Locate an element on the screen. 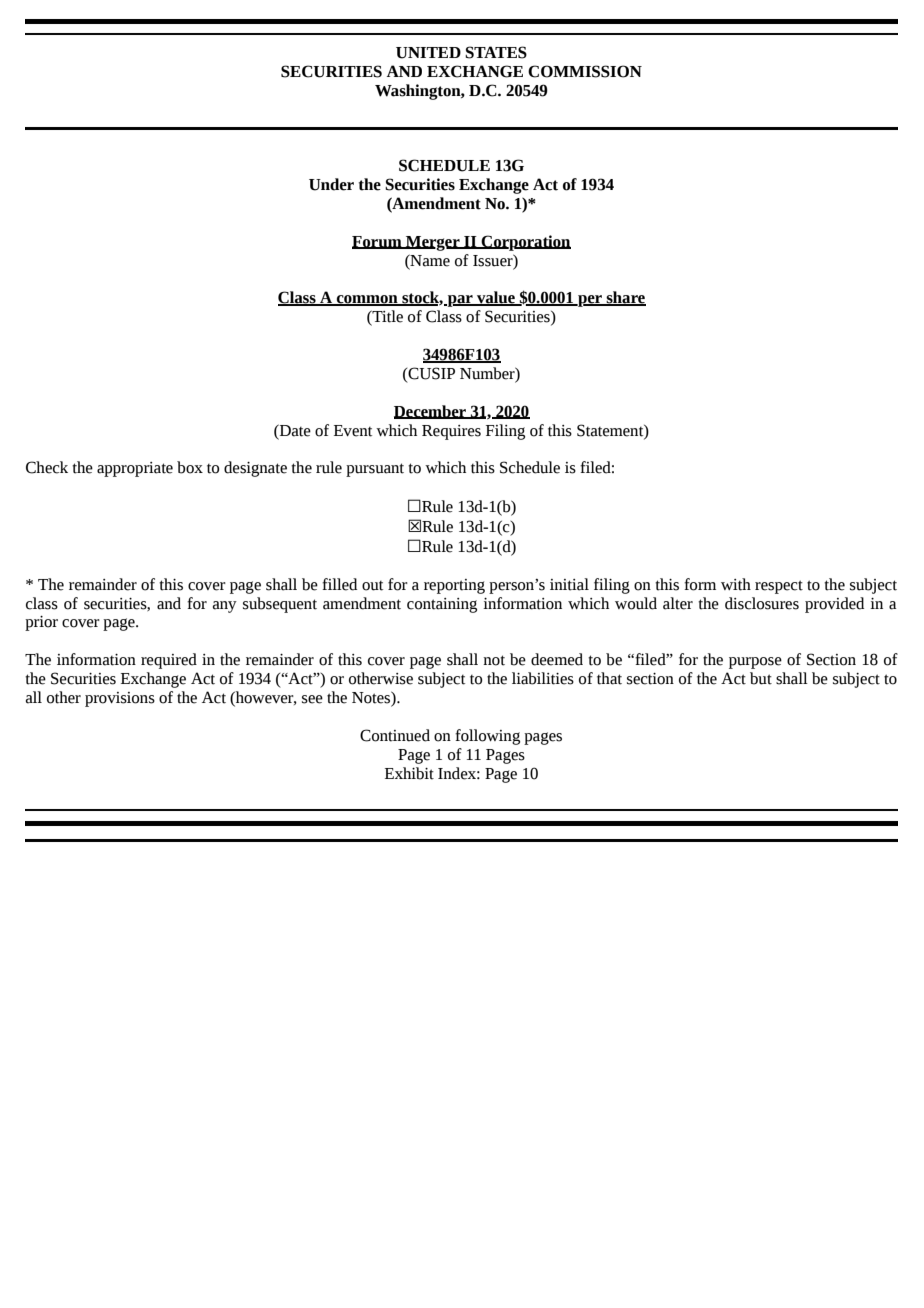 The image size is (924, 1308). STATES is located at coordinates (496, 52).
